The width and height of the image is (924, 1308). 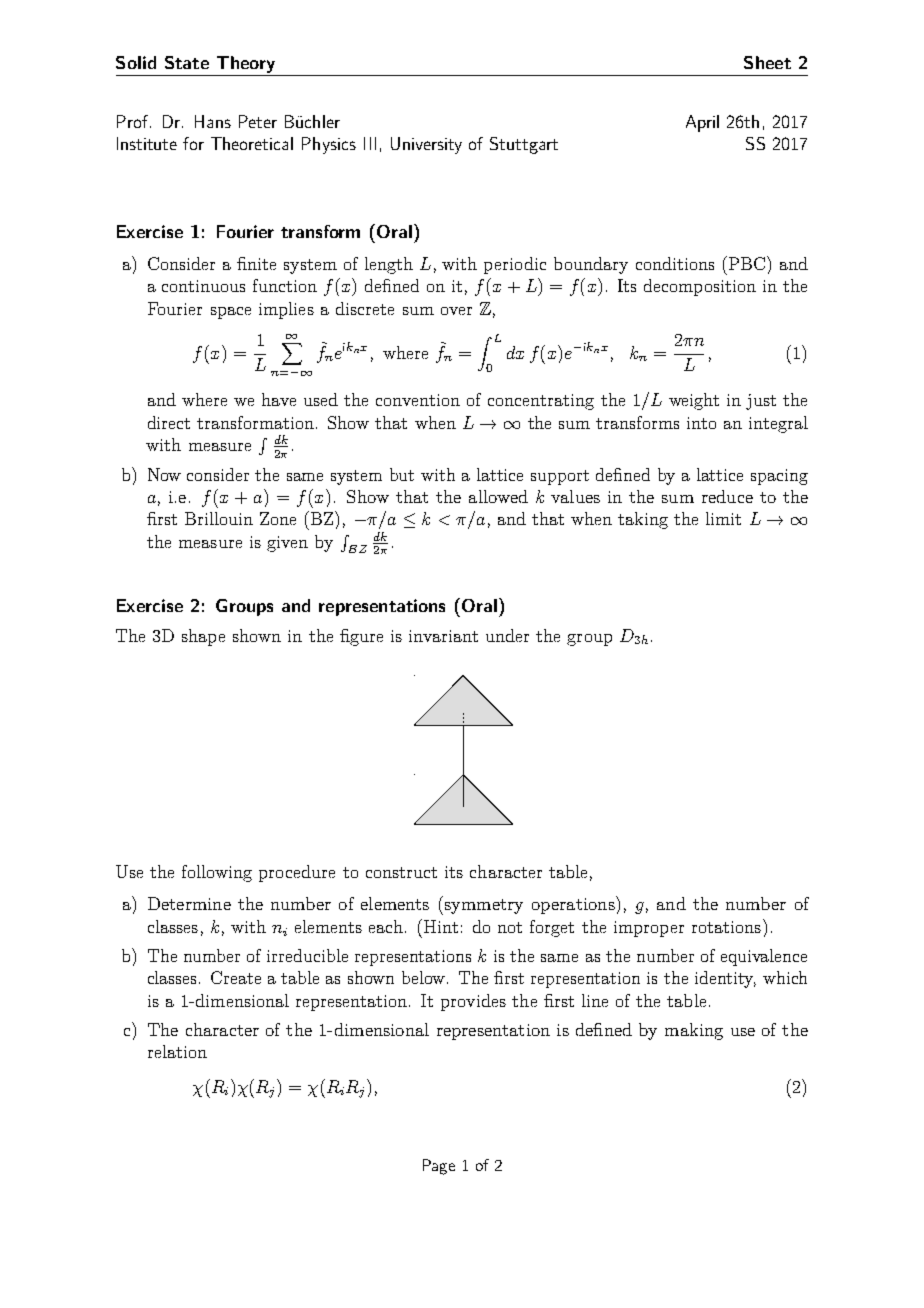 I want to click on Hans, so click(x=213, y=121).
